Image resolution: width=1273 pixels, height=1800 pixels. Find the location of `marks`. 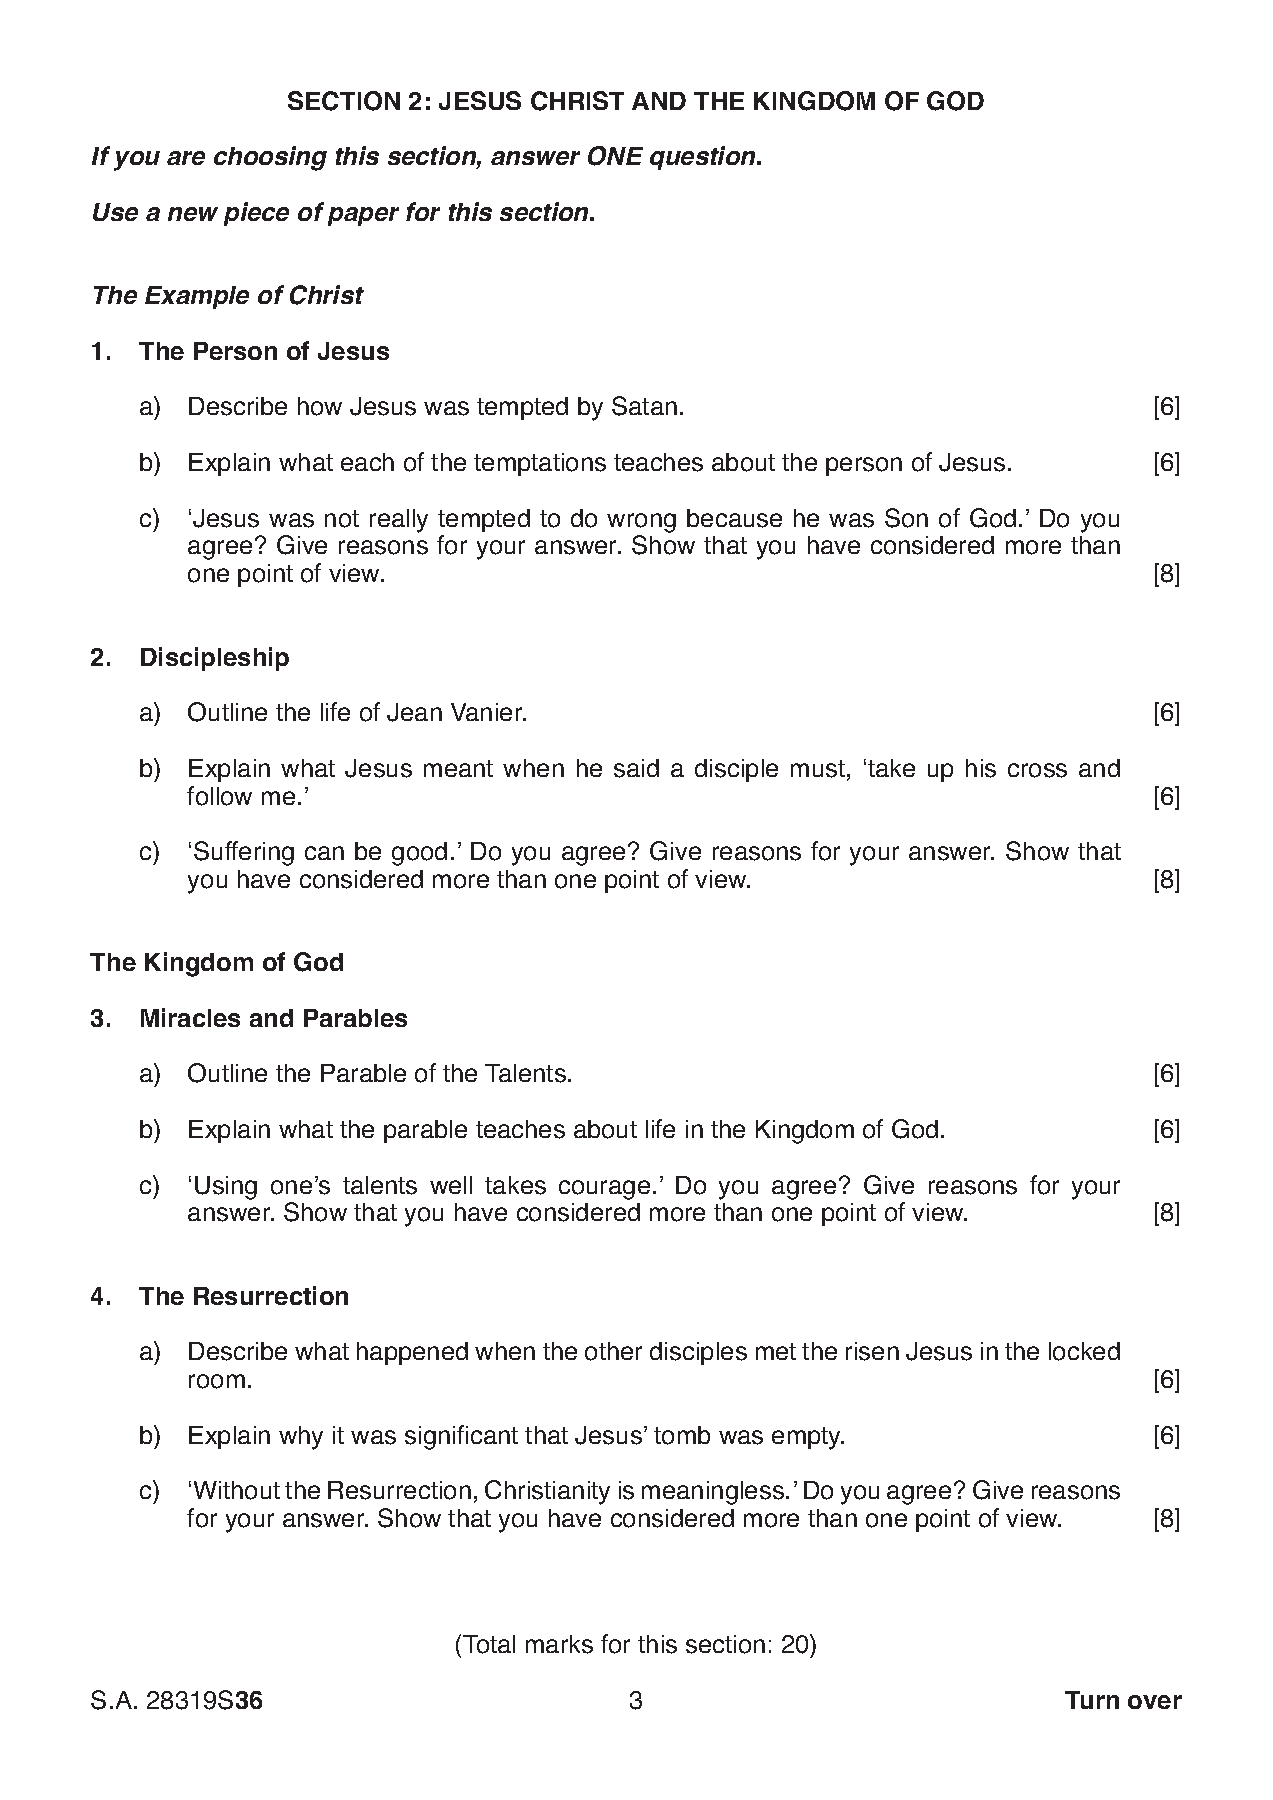

marks is located at coordinates (559, 1644).
